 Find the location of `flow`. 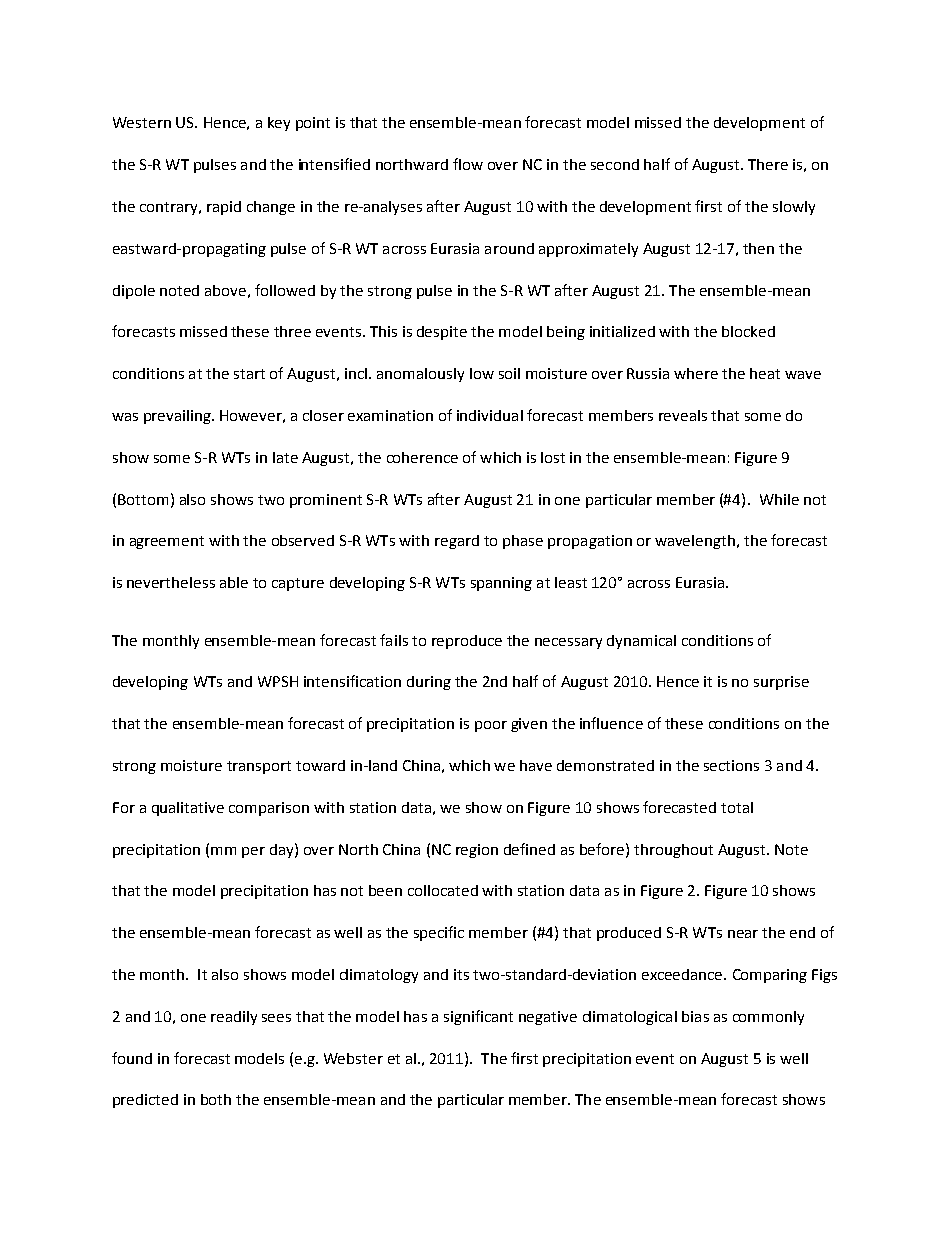

flow is located at coordinates (468, 164).
